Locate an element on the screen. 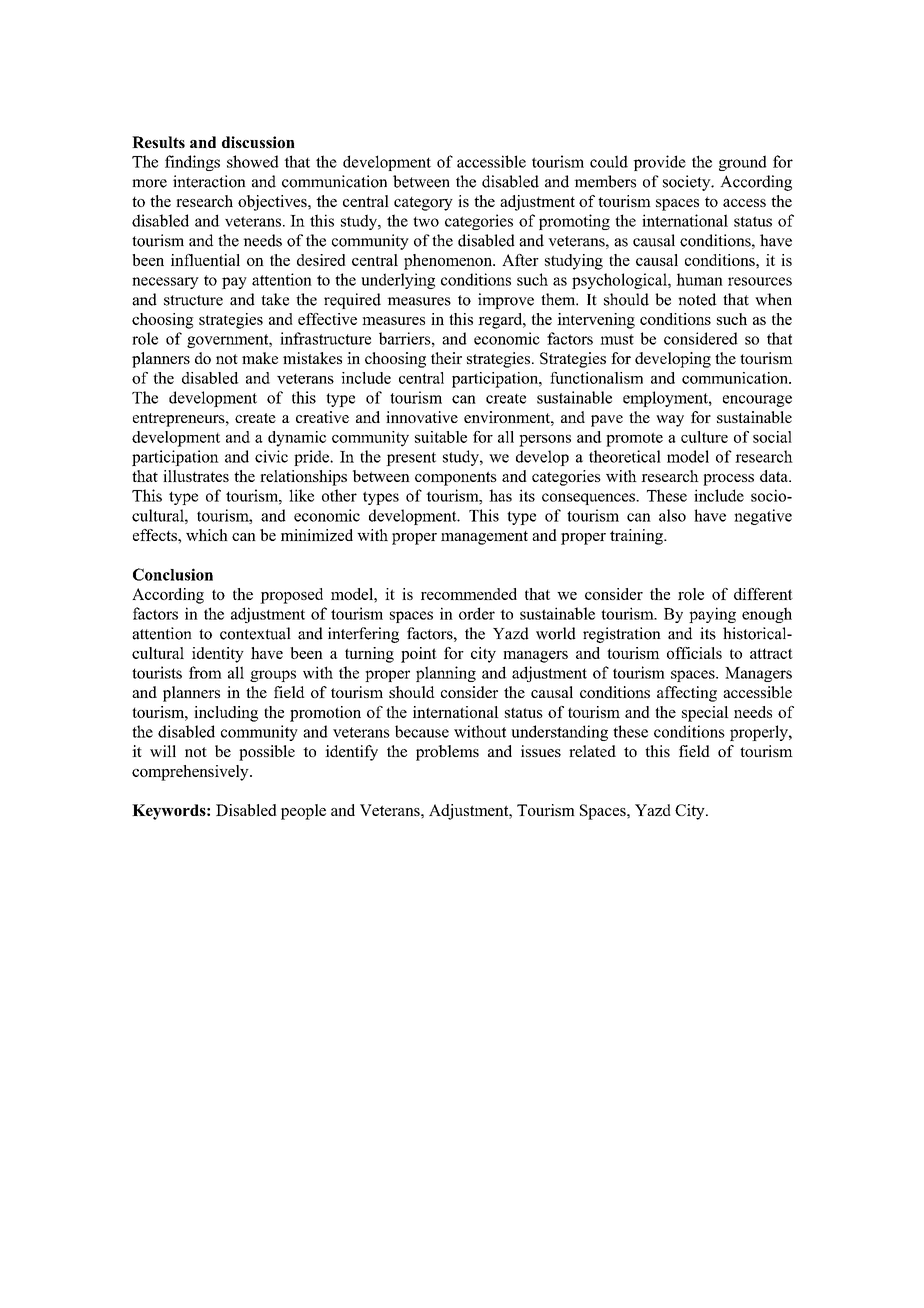 This screenshot has width=924, height=1308. provide is located at coordinates (659, 163).
